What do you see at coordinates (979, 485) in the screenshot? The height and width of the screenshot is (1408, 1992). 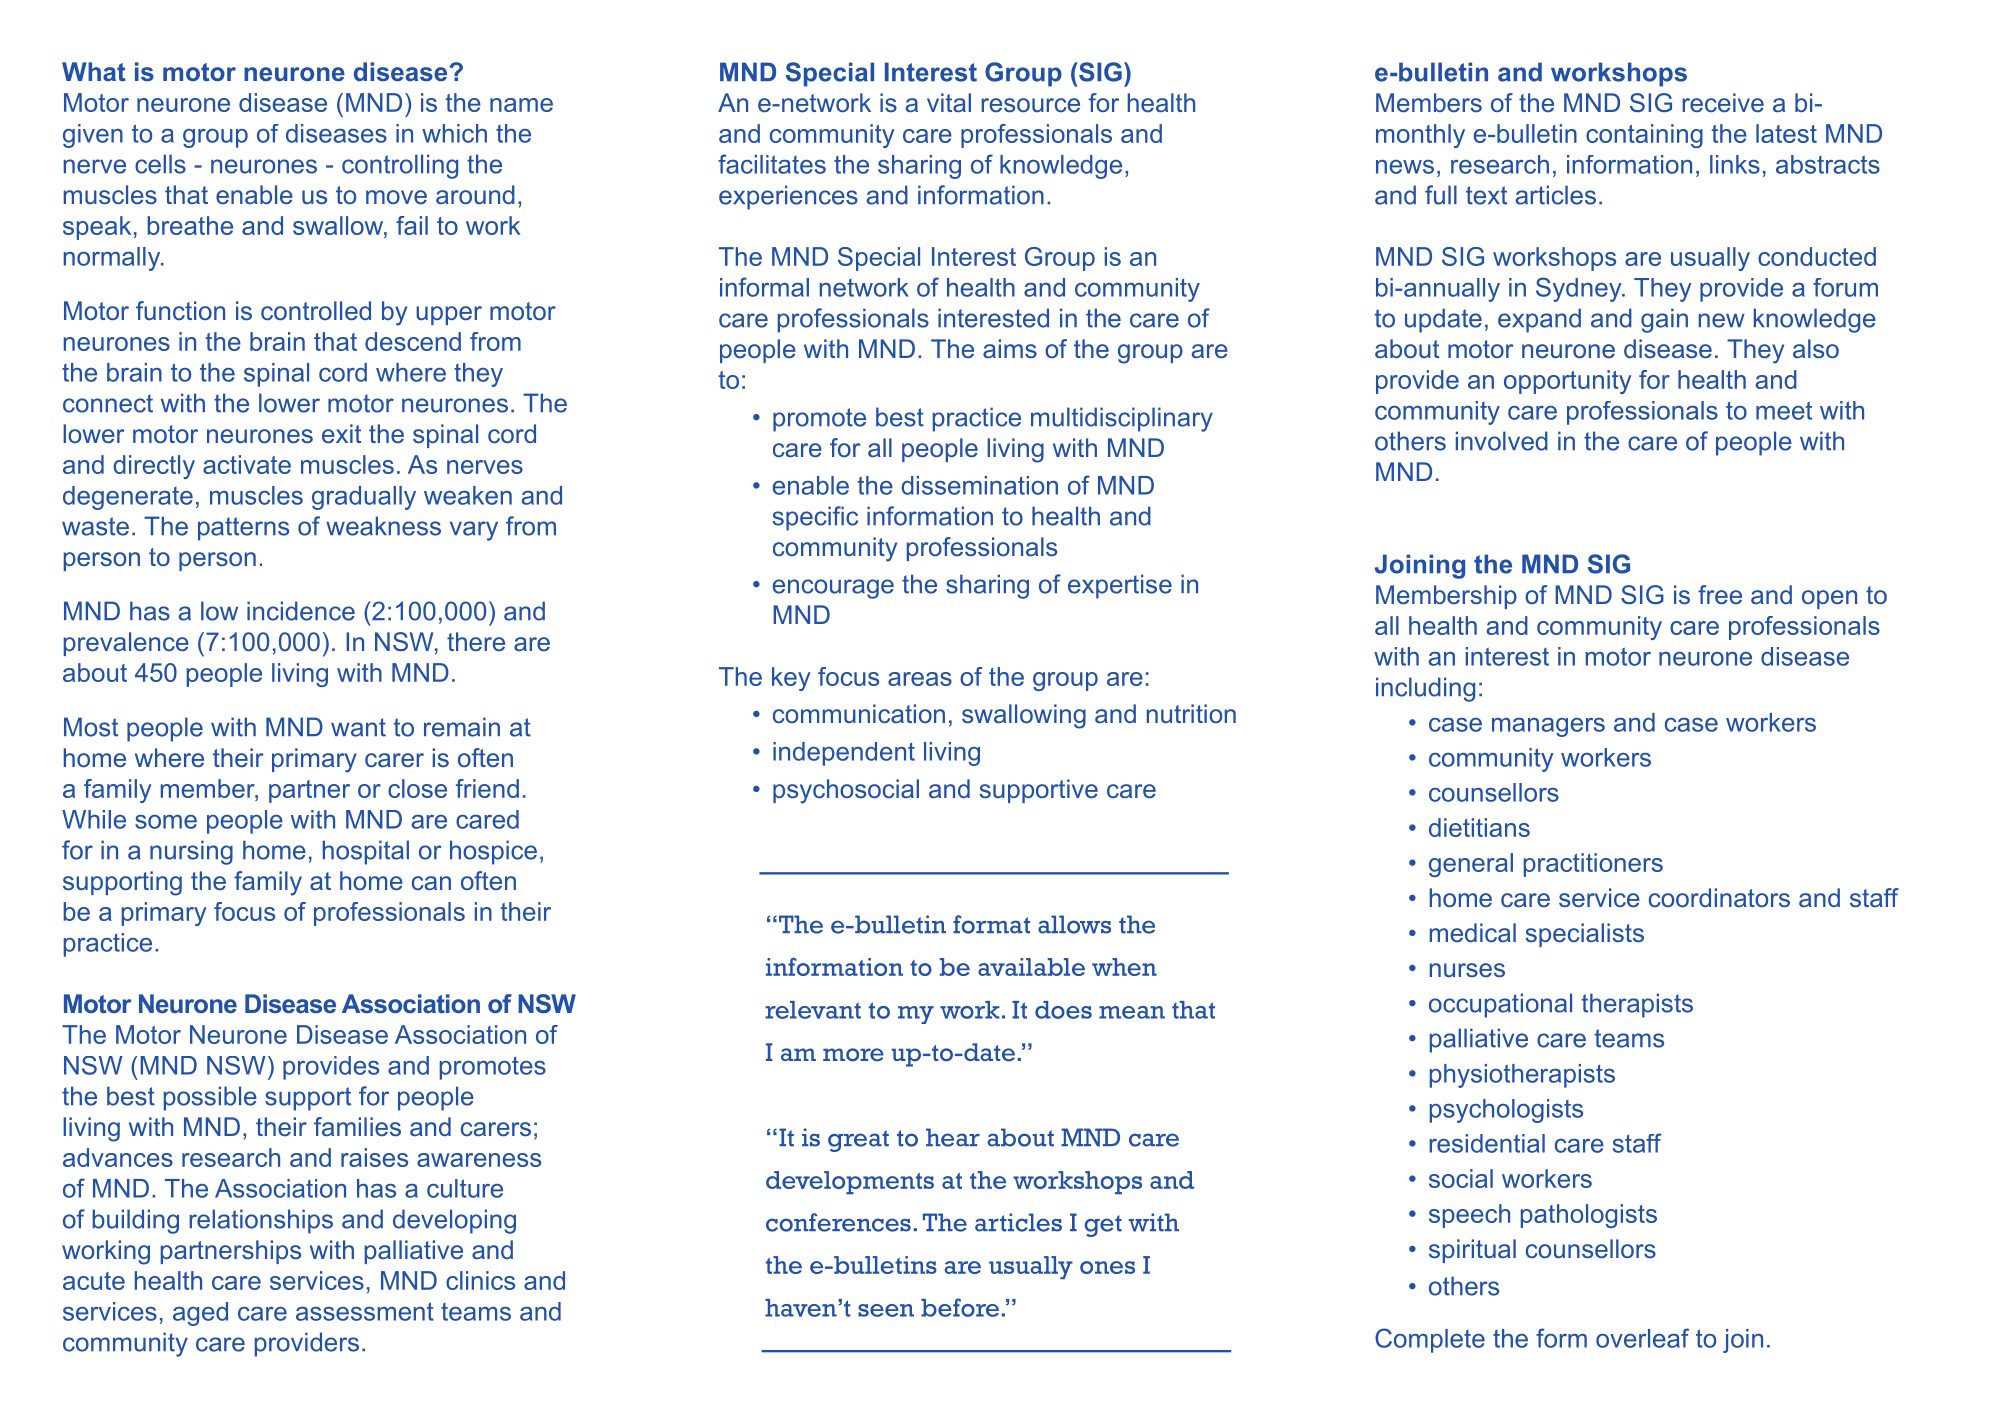 I see `dissemination` at bounding box center [979, 485].
